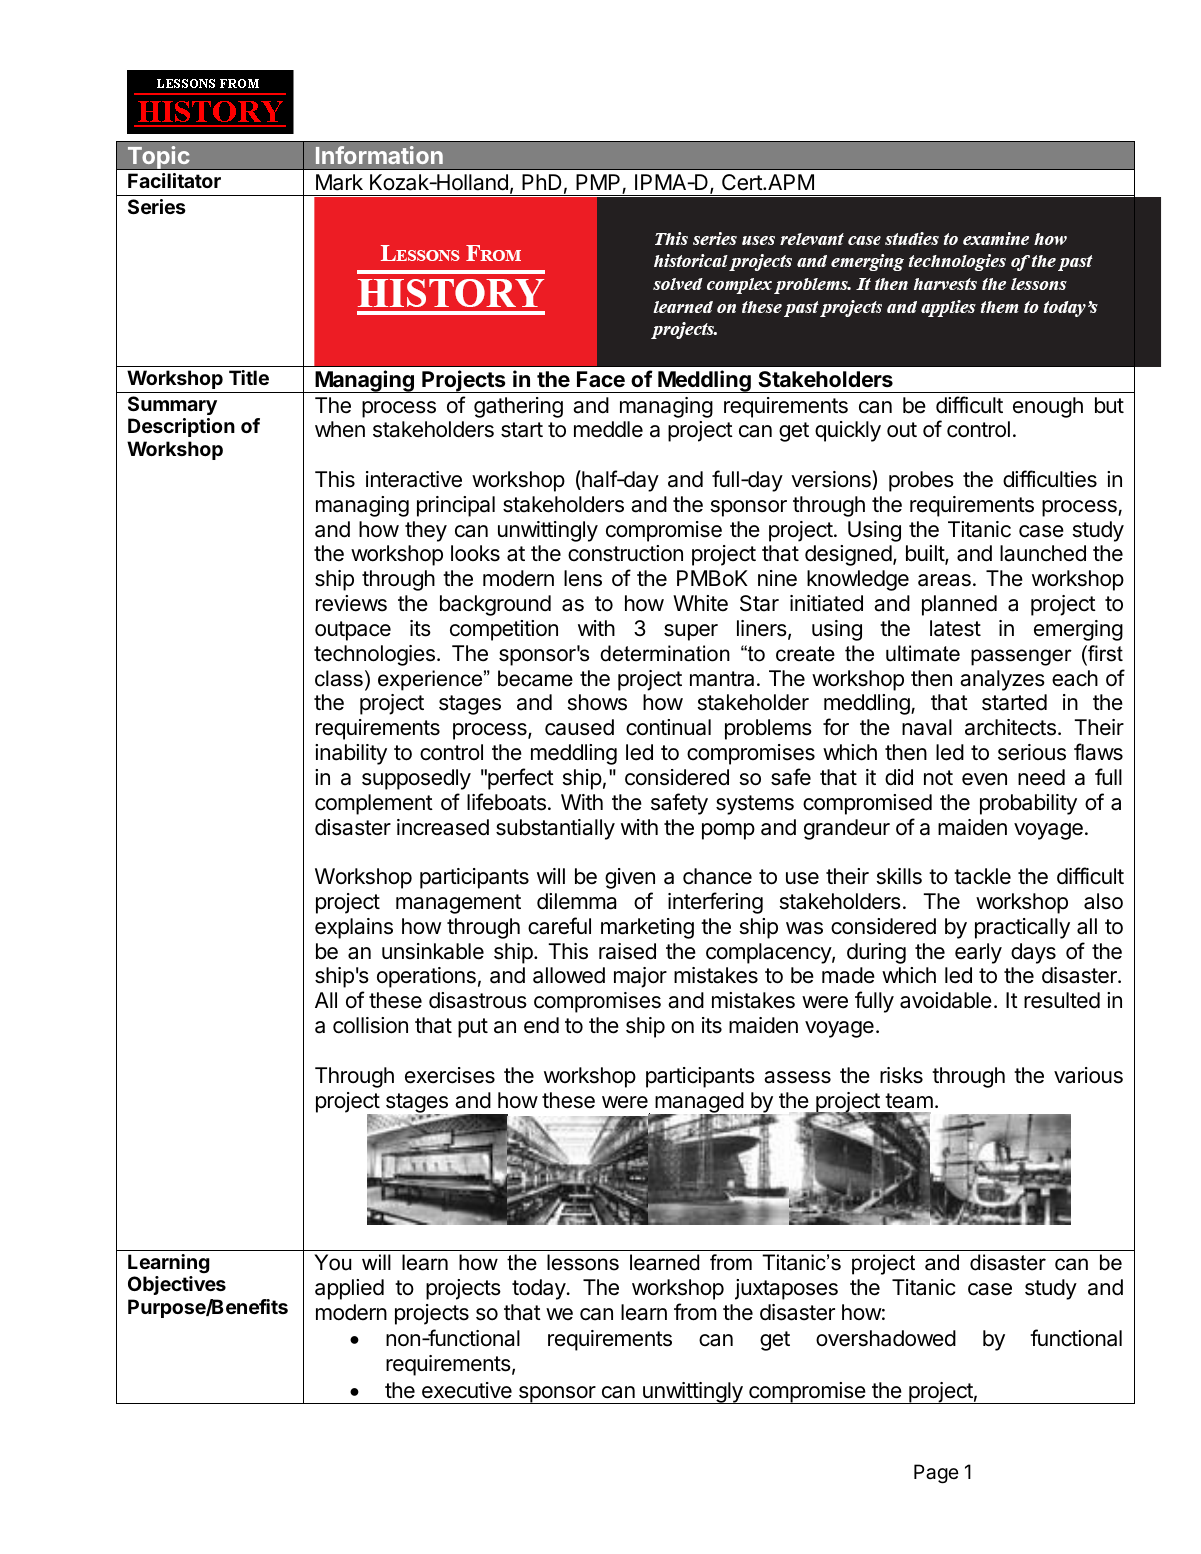 The height and width of the screenshot is (1554, 1201). I want to click on executive, so click(467, 1390).
